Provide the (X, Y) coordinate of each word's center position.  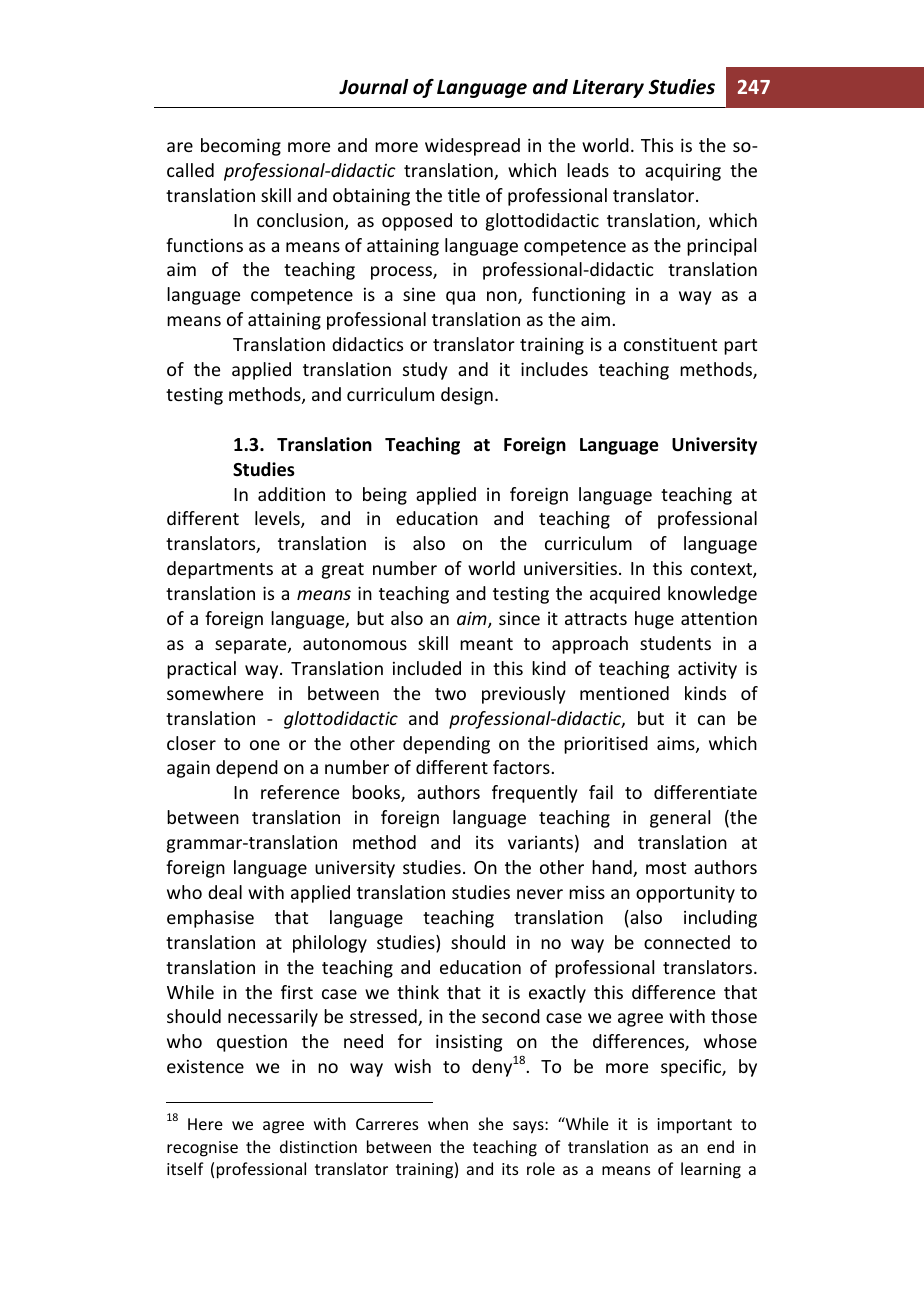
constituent (670, 344)
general (680, 819)
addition (291, 494)
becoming (241, 147)
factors (521, 767)
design (467, 396)
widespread (472, 147)
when (448, 1123)
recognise (202, 1149)
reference (300, 792)
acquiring (683, 172)
